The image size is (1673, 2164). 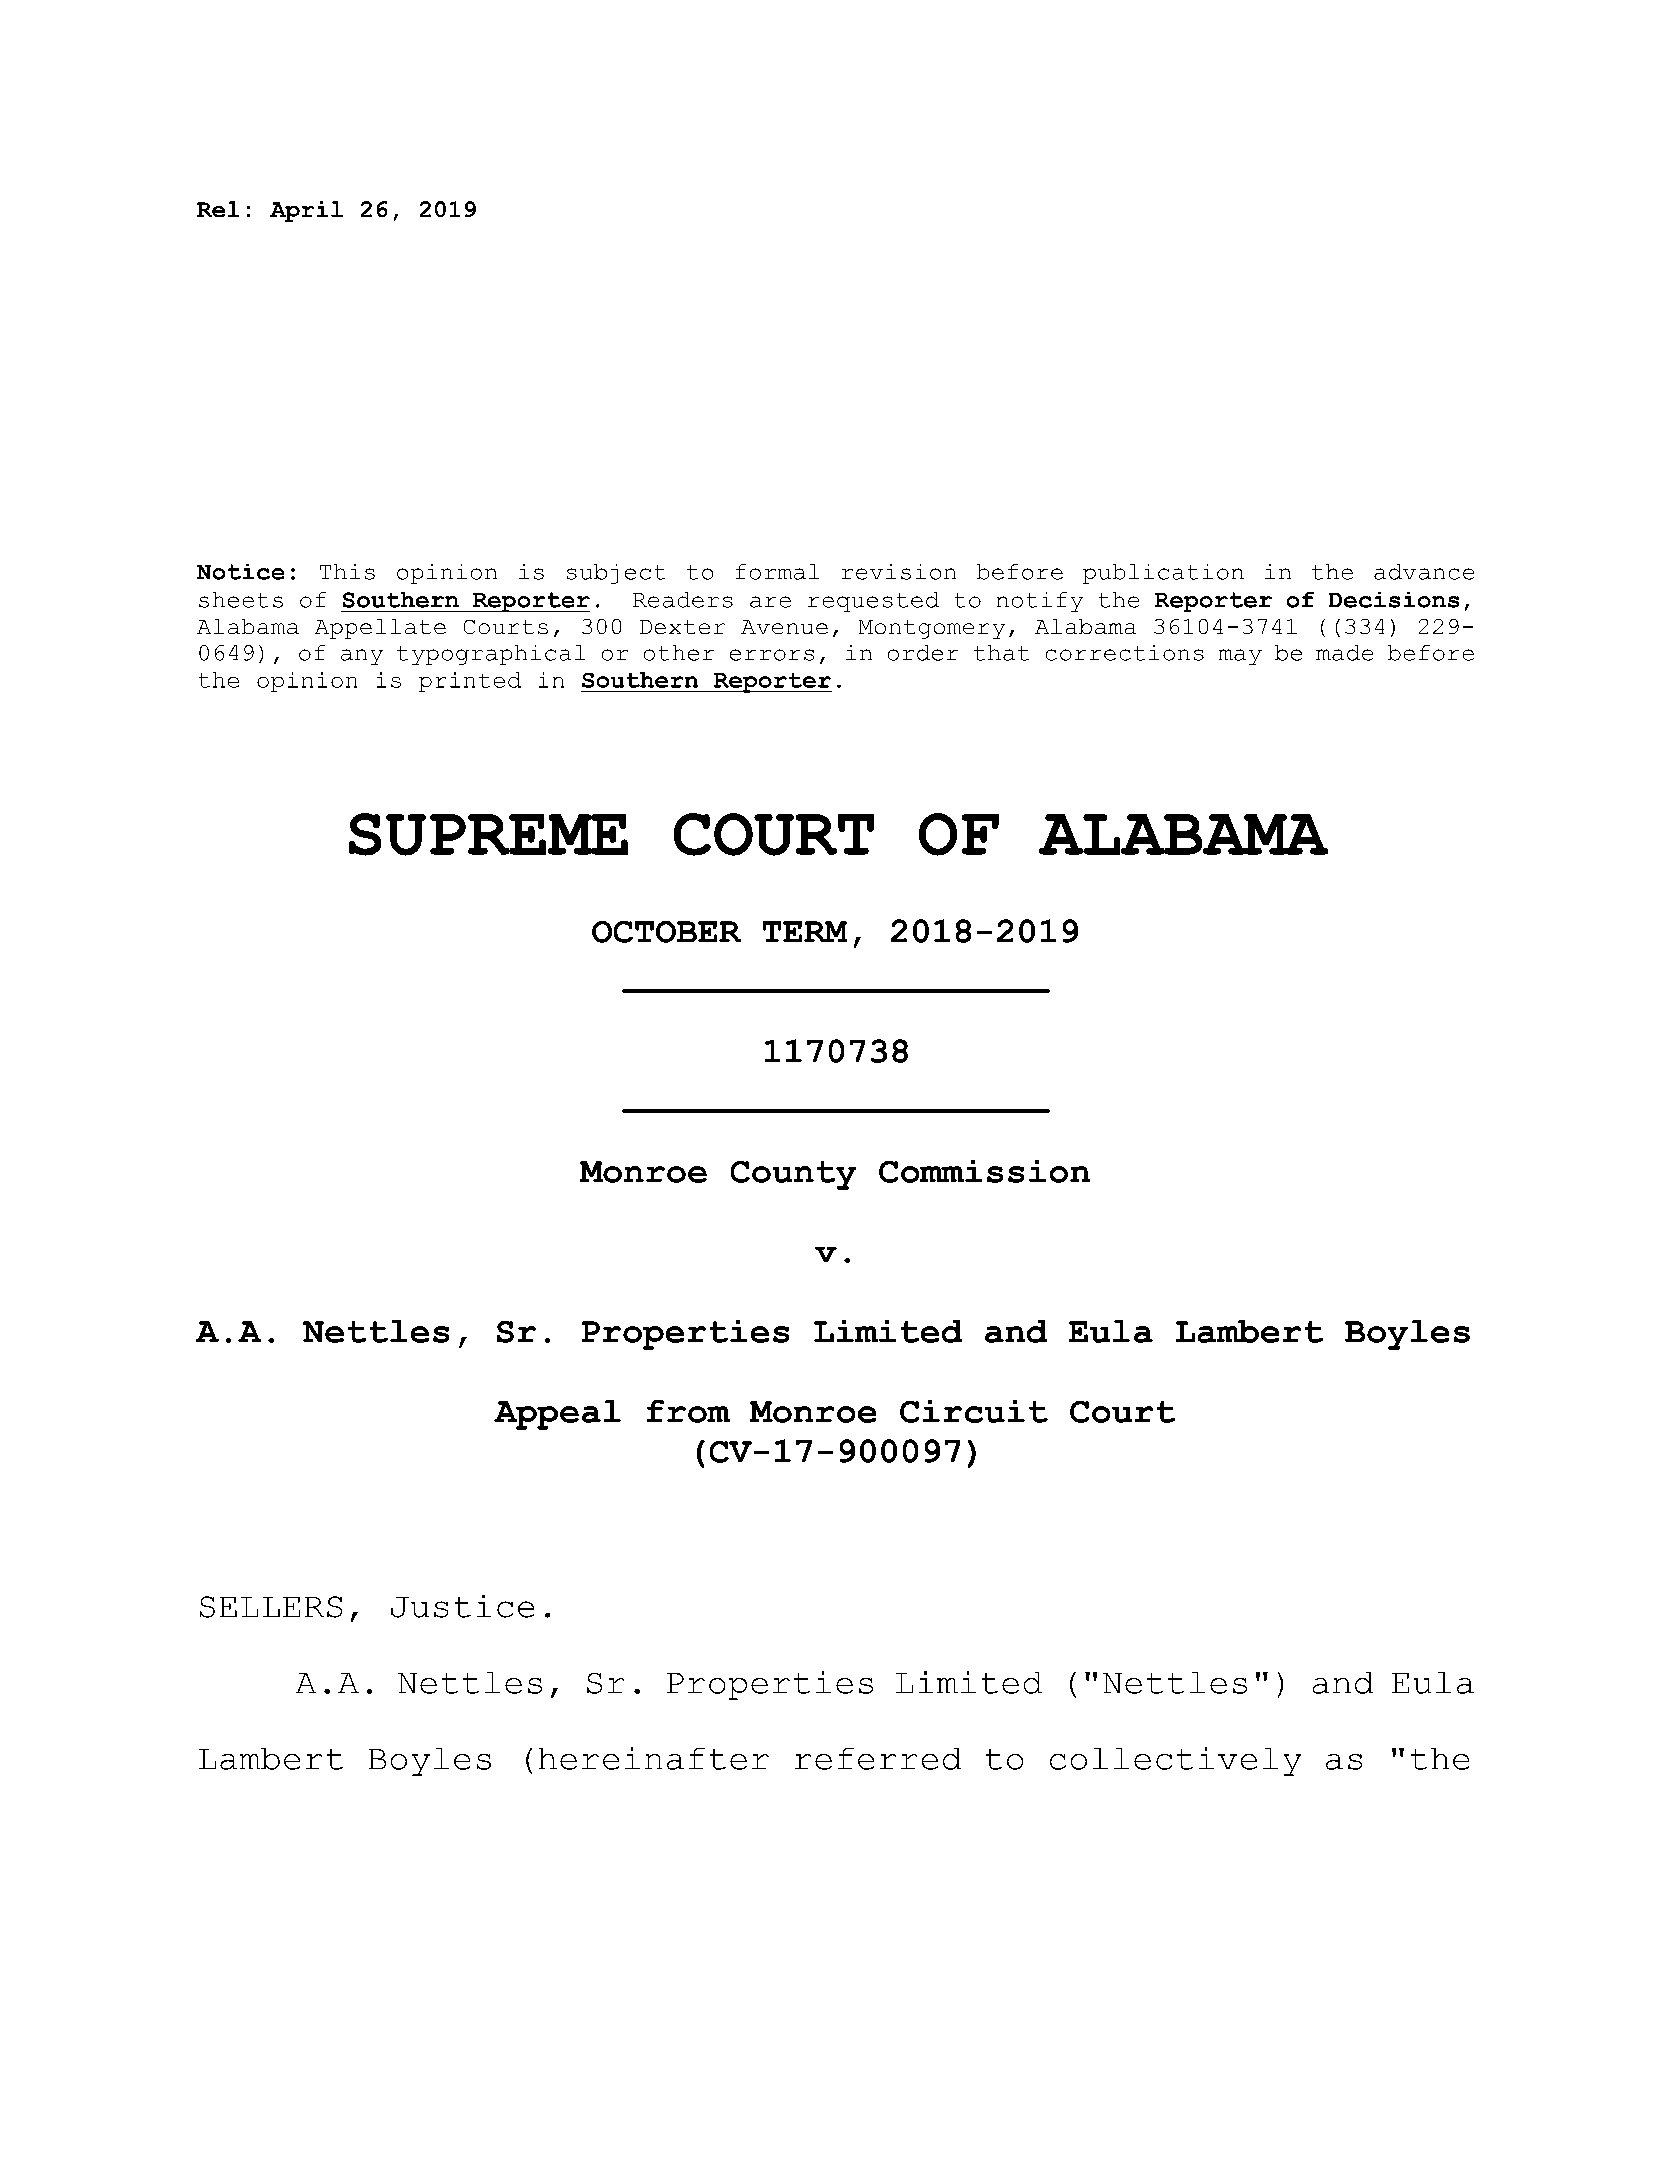 What do you see at coordinates (1163, 574) in the screenshot?
I see `publication` at bounding box center [1163, 574].
